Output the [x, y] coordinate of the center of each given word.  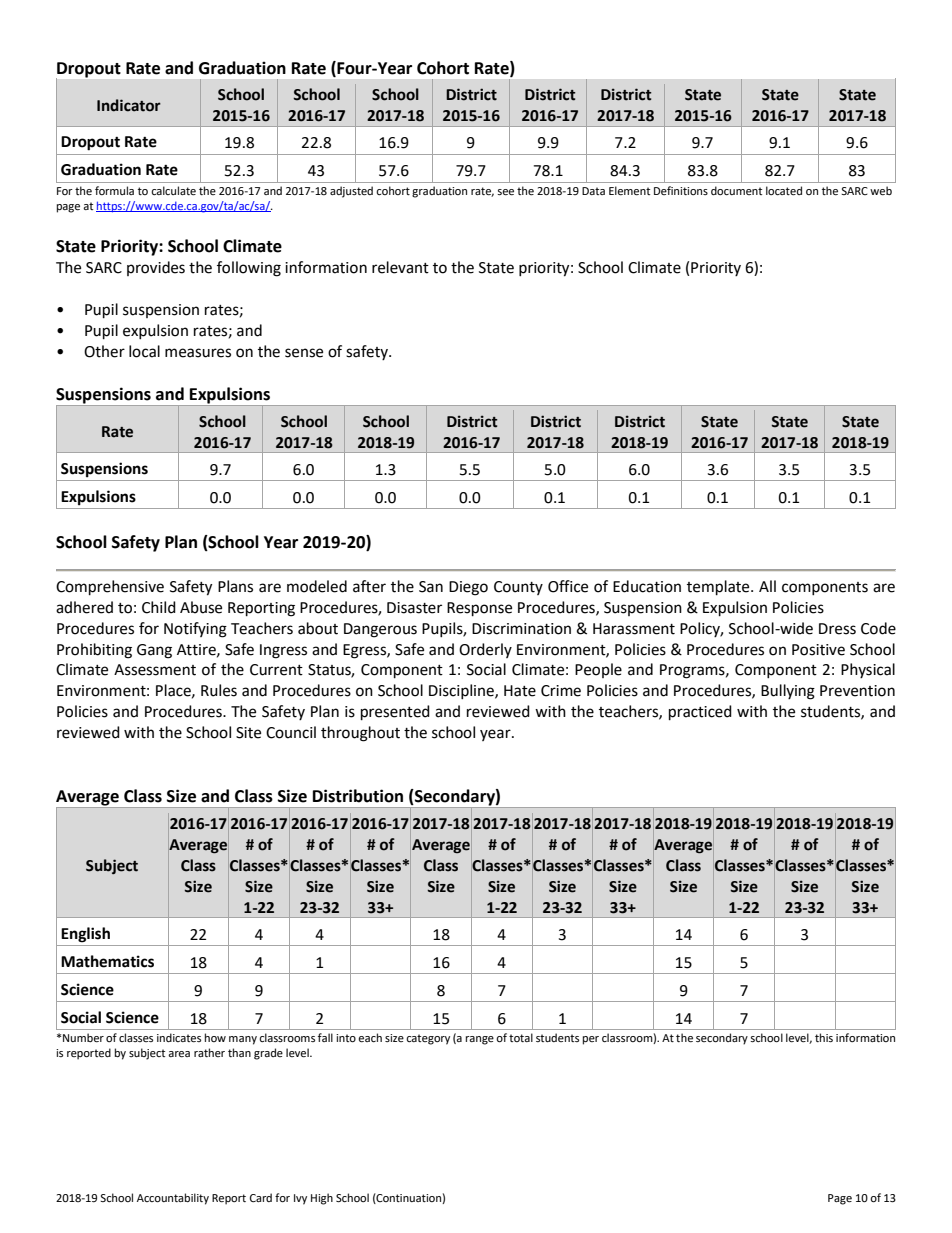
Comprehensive [110, 588]
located [784, 191]
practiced [700, 713]
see [505, 192]
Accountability [173, 1199]
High [322, 1199]
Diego [468, 588]
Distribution [358, 796]
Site [248, 733]
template [719, 588]
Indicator [129, 105]
